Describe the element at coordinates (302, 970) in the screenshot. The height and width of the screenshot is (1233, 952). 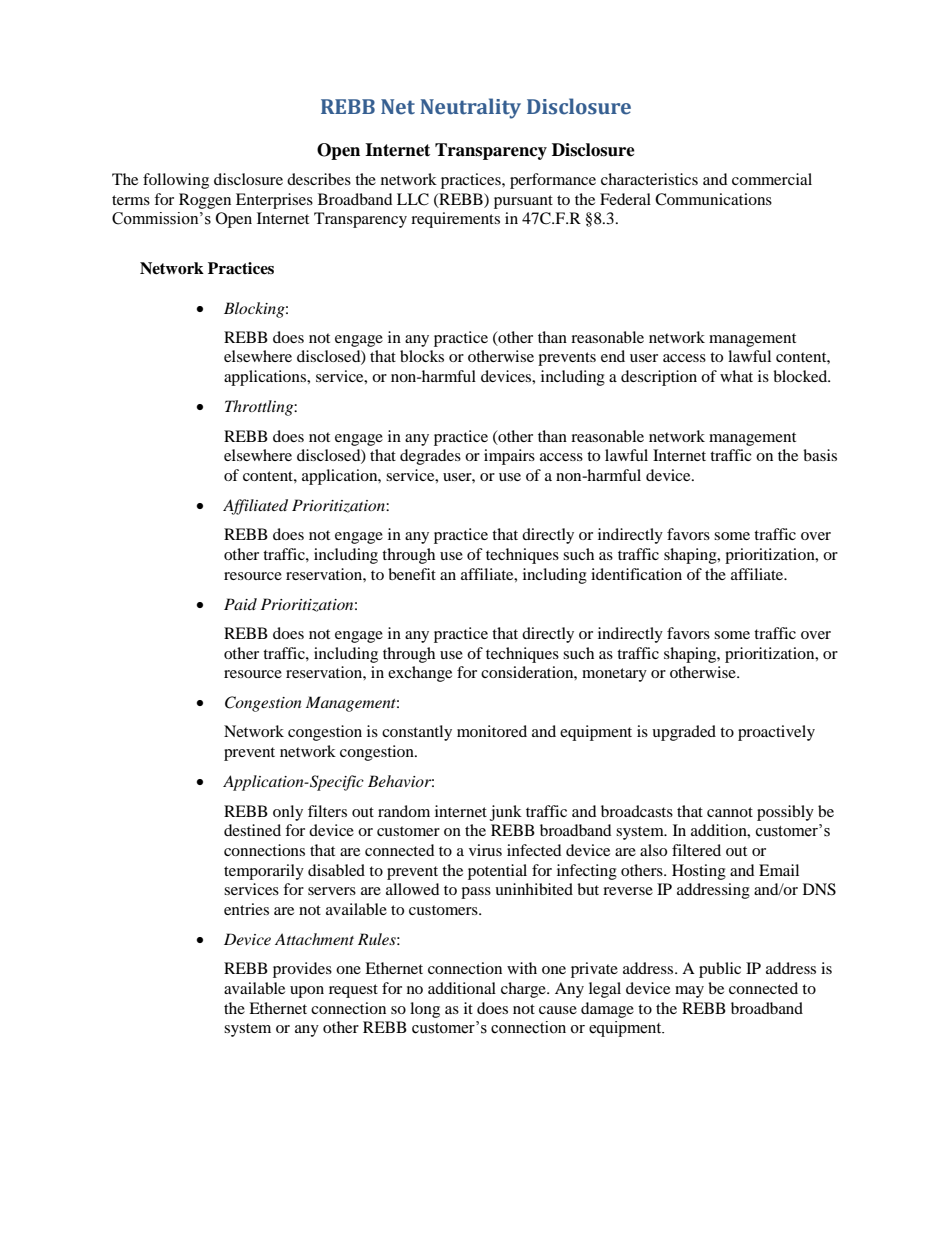
I see `provides` at that location.
